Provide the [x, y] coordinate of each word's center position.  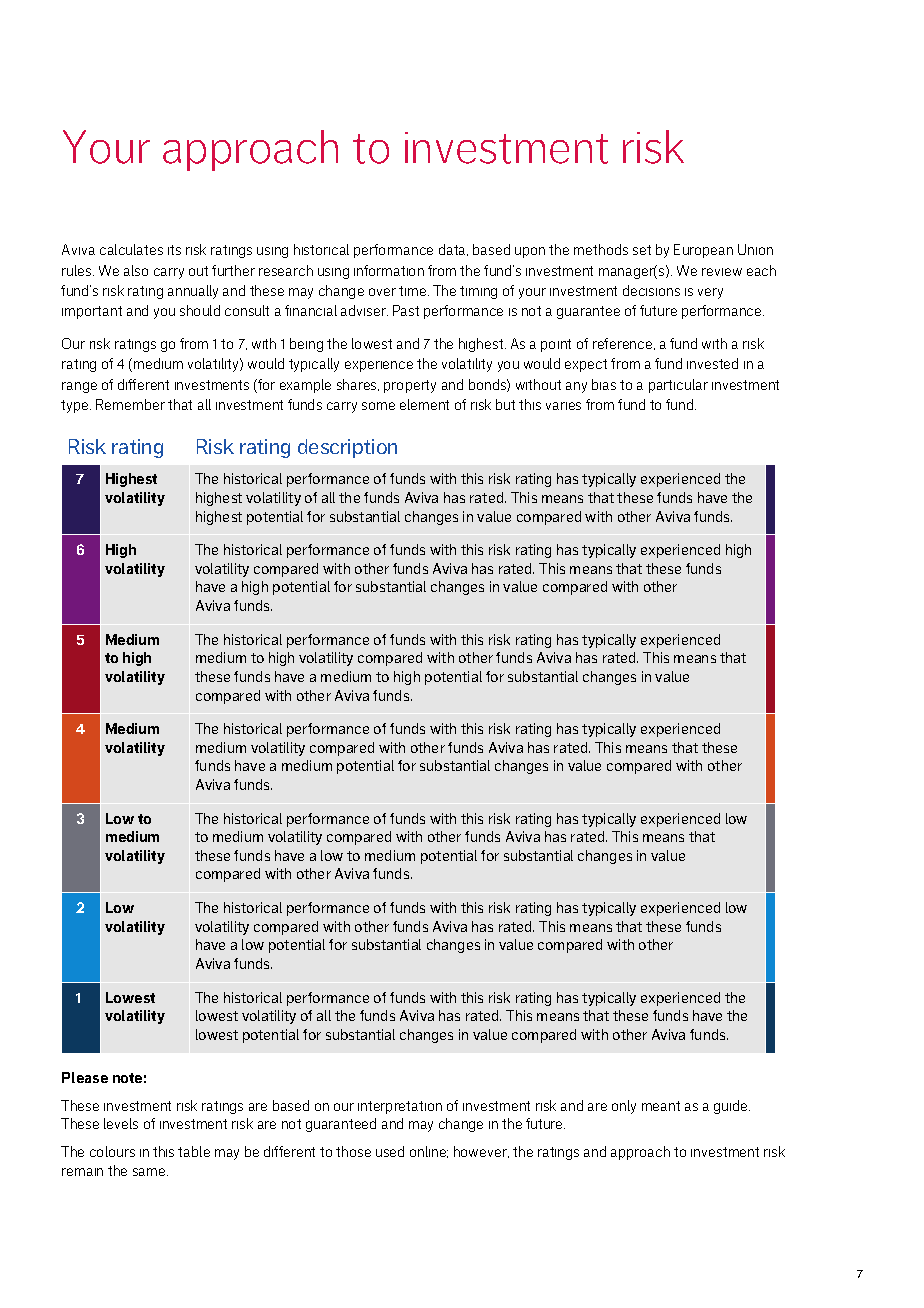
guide [732, 1107]
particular [678, 386]
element [424, 404]
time [414, 291]
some [378, 406]
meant [661, 1106]
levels [121, 1123]
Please [85, 1077]
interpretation [400, 1107]
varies [563, 406]
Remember [130, 404]
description [347, 448]
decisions [651, 290]
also [136, 270]
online [429, 1152]
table [194, 1151]
